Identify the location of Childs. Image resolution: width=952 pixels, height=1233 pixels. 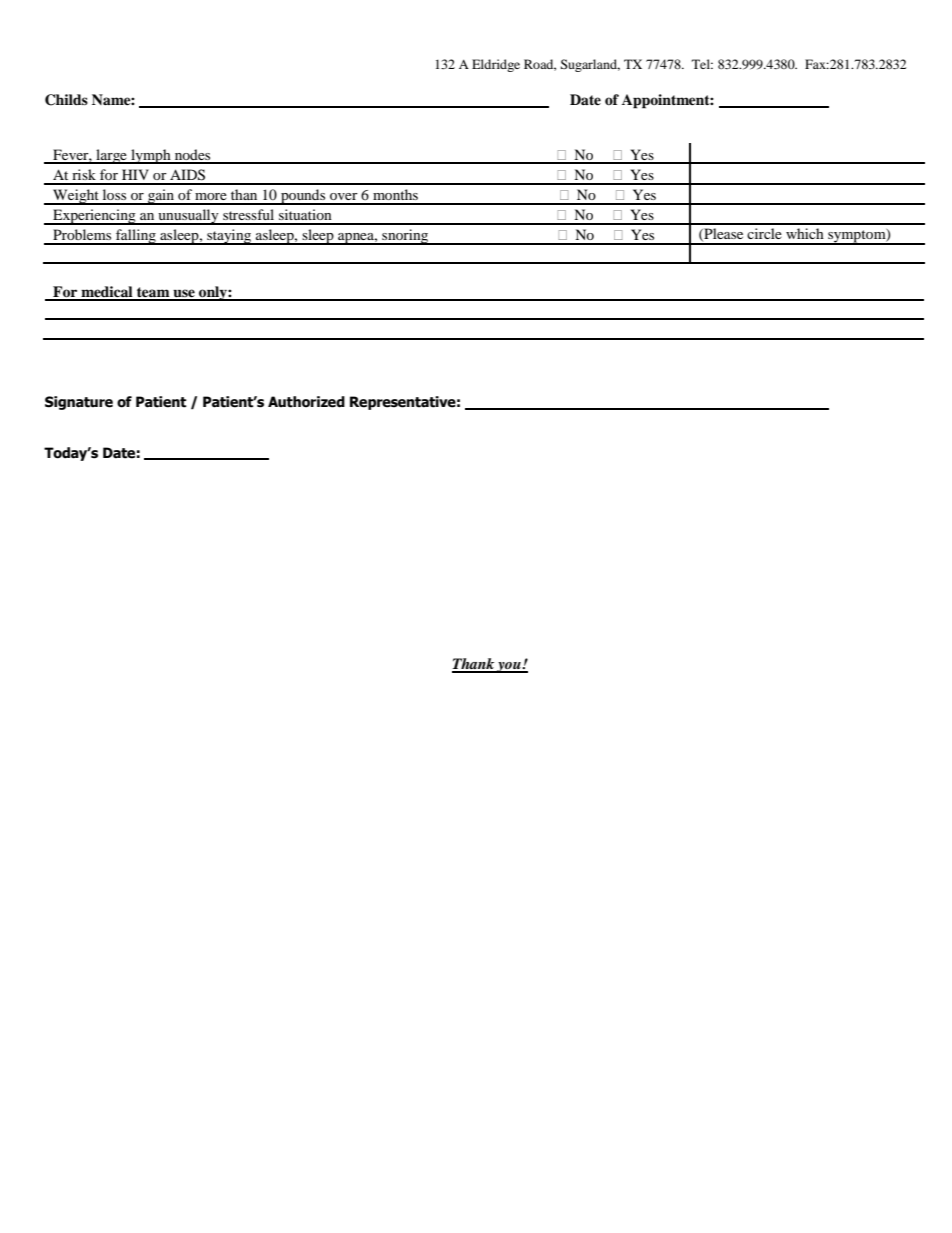
(66, 100).
